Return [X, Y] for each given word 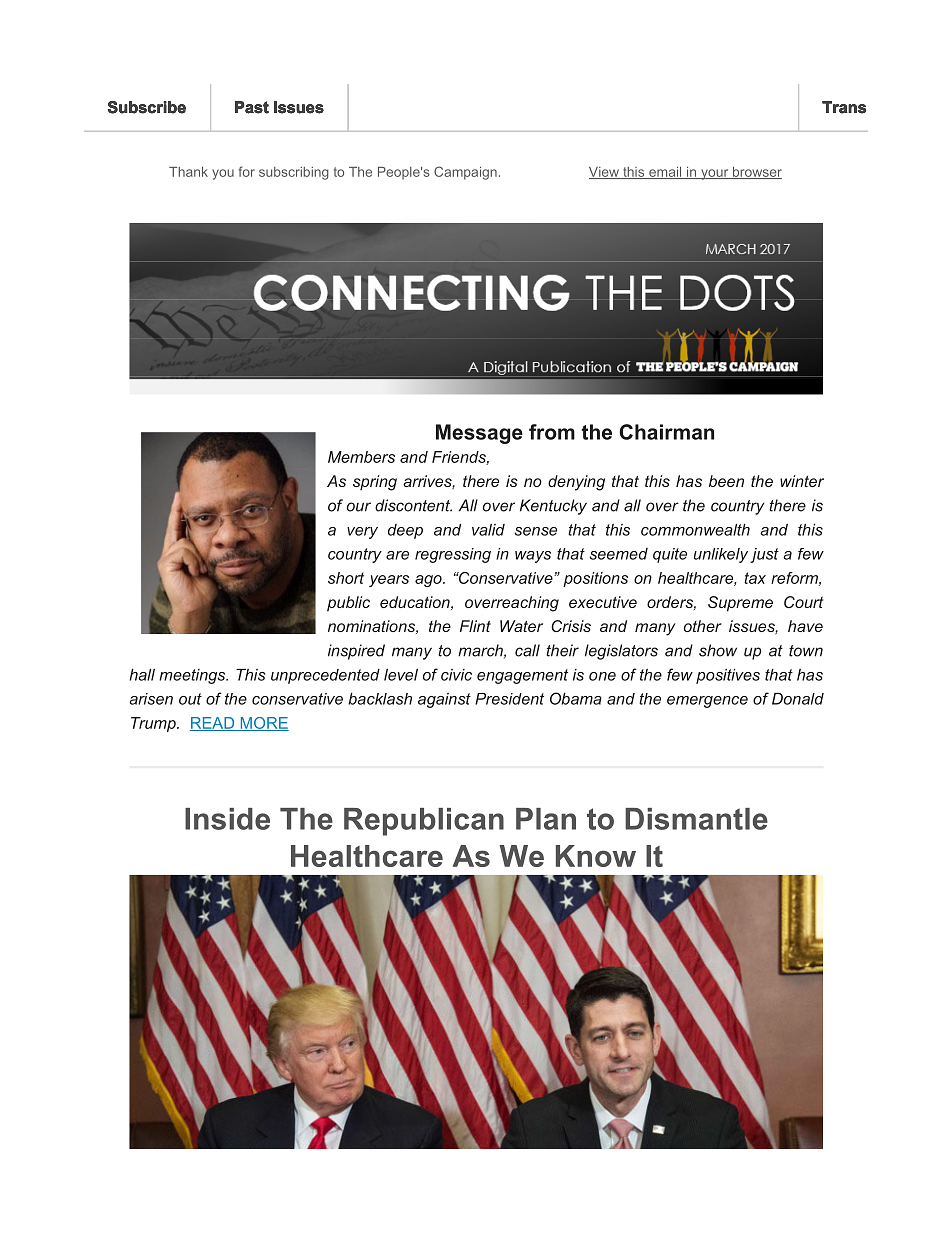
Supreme [740, 604]
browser [756, 173]
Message [479, 434]
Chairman [666, 432]
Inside [227, 819]
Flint [475, 626]
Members [361, 457]
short [346, 578]
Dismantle [696, 819]
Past [252, 107]
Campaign [465, 173]
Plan [546, 819]
